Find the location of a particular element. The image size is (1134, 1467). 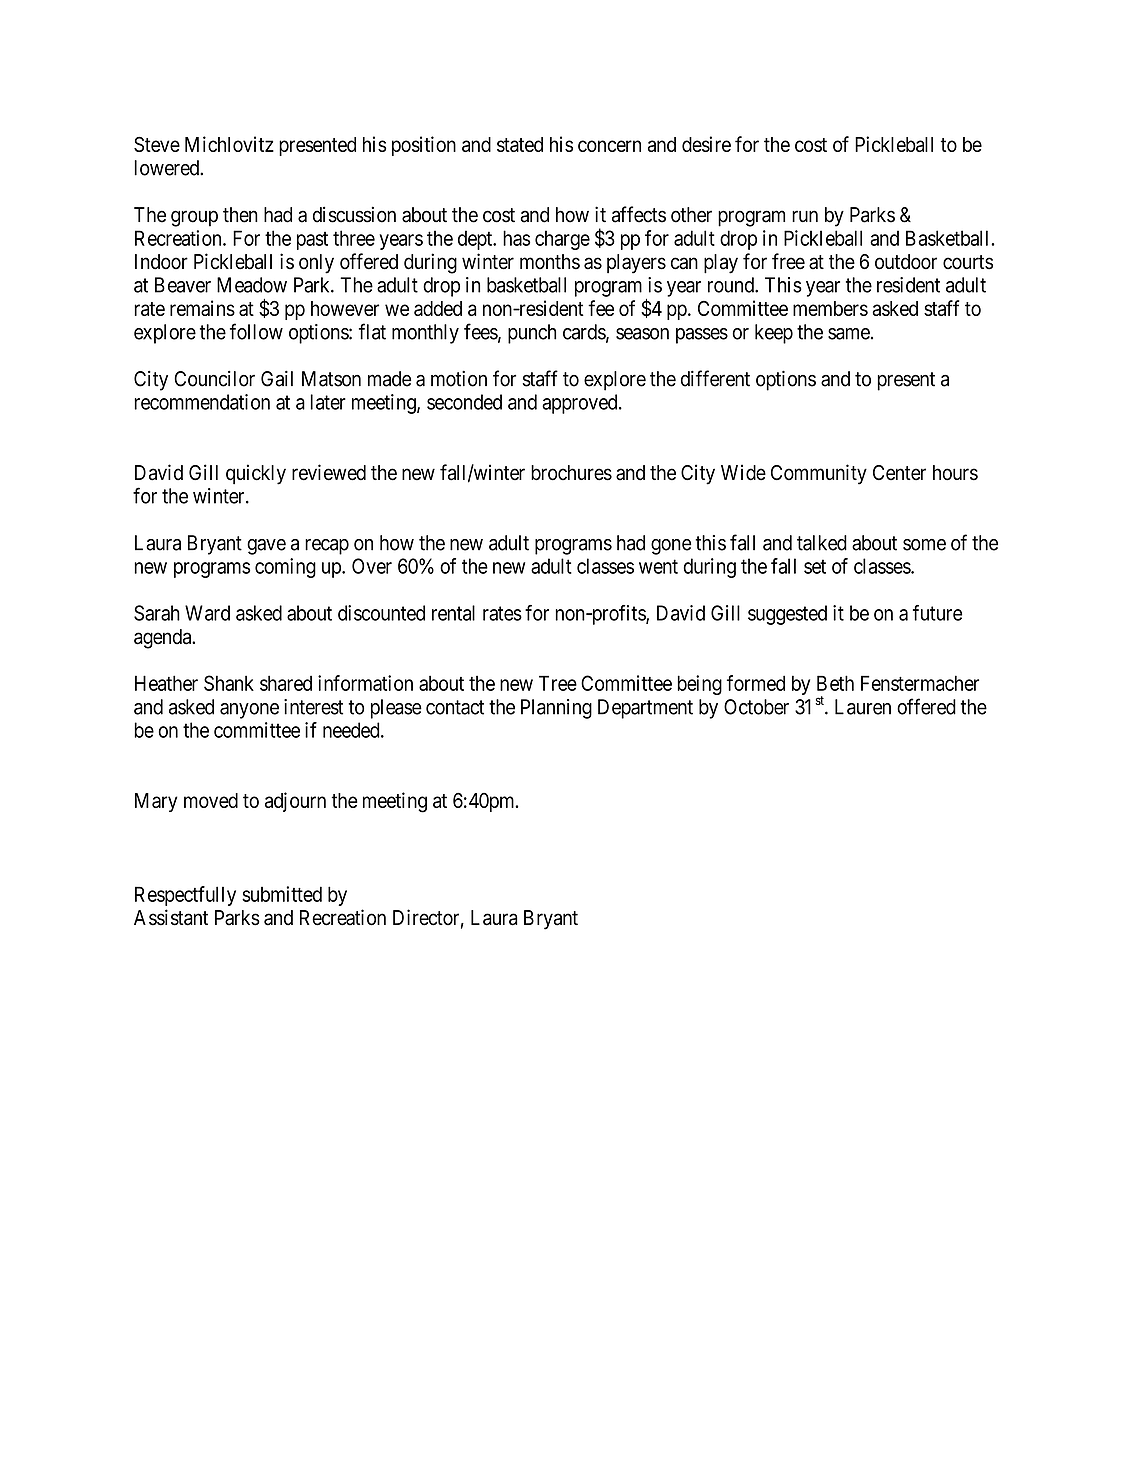

submitted is located at coordinates (282, 894).
